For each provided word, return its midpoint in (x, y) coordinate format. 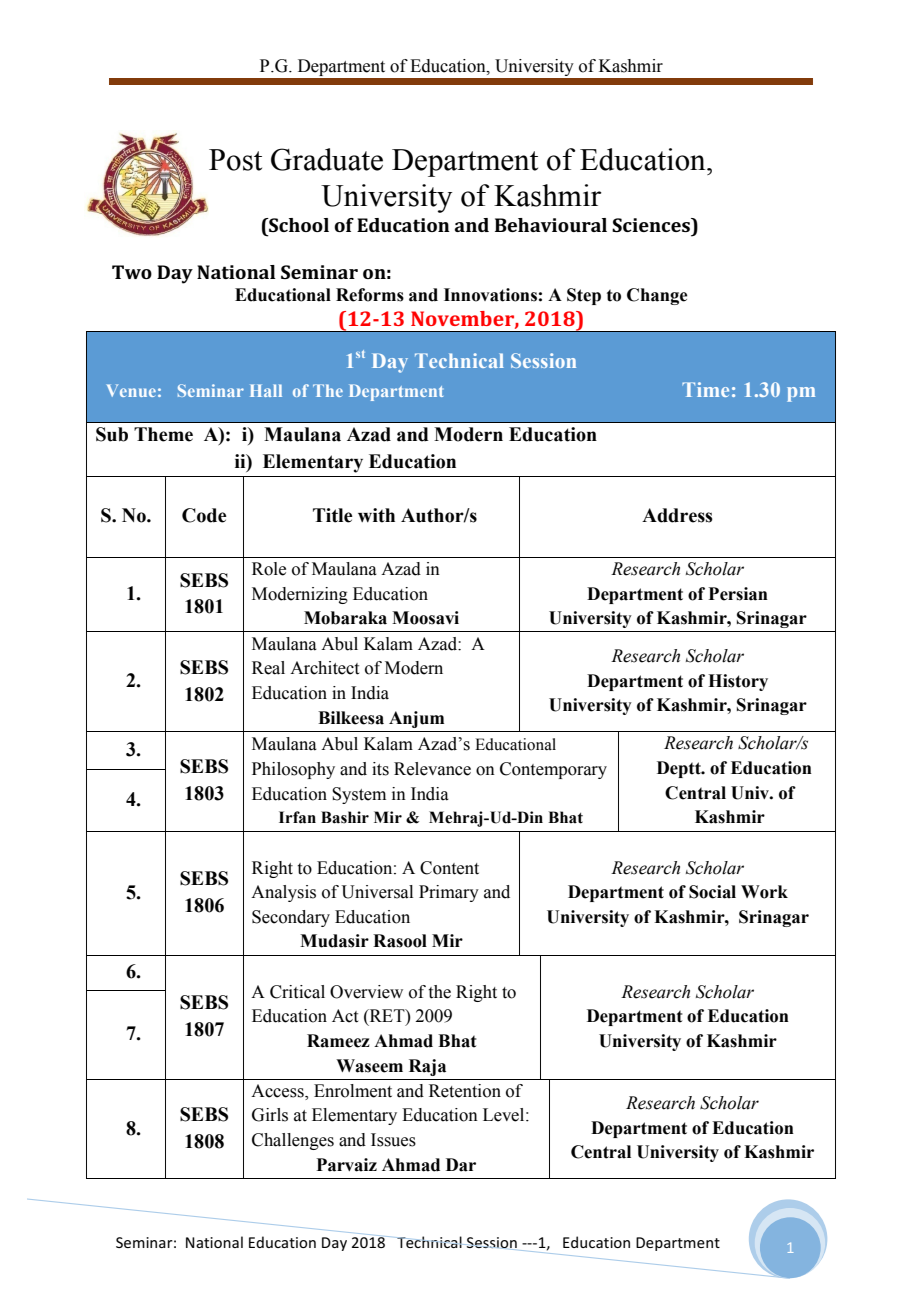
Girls (270, 1115)
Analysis (283, 893)
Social (712, 892)
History (738, 682)
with (376, 515)
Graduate (327, 159)
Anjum (416, 719)
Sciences (652, 225)
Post (235, 160)
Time (705, 389)
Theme (163, 434)
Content (449, 868)
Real (268, 668)
